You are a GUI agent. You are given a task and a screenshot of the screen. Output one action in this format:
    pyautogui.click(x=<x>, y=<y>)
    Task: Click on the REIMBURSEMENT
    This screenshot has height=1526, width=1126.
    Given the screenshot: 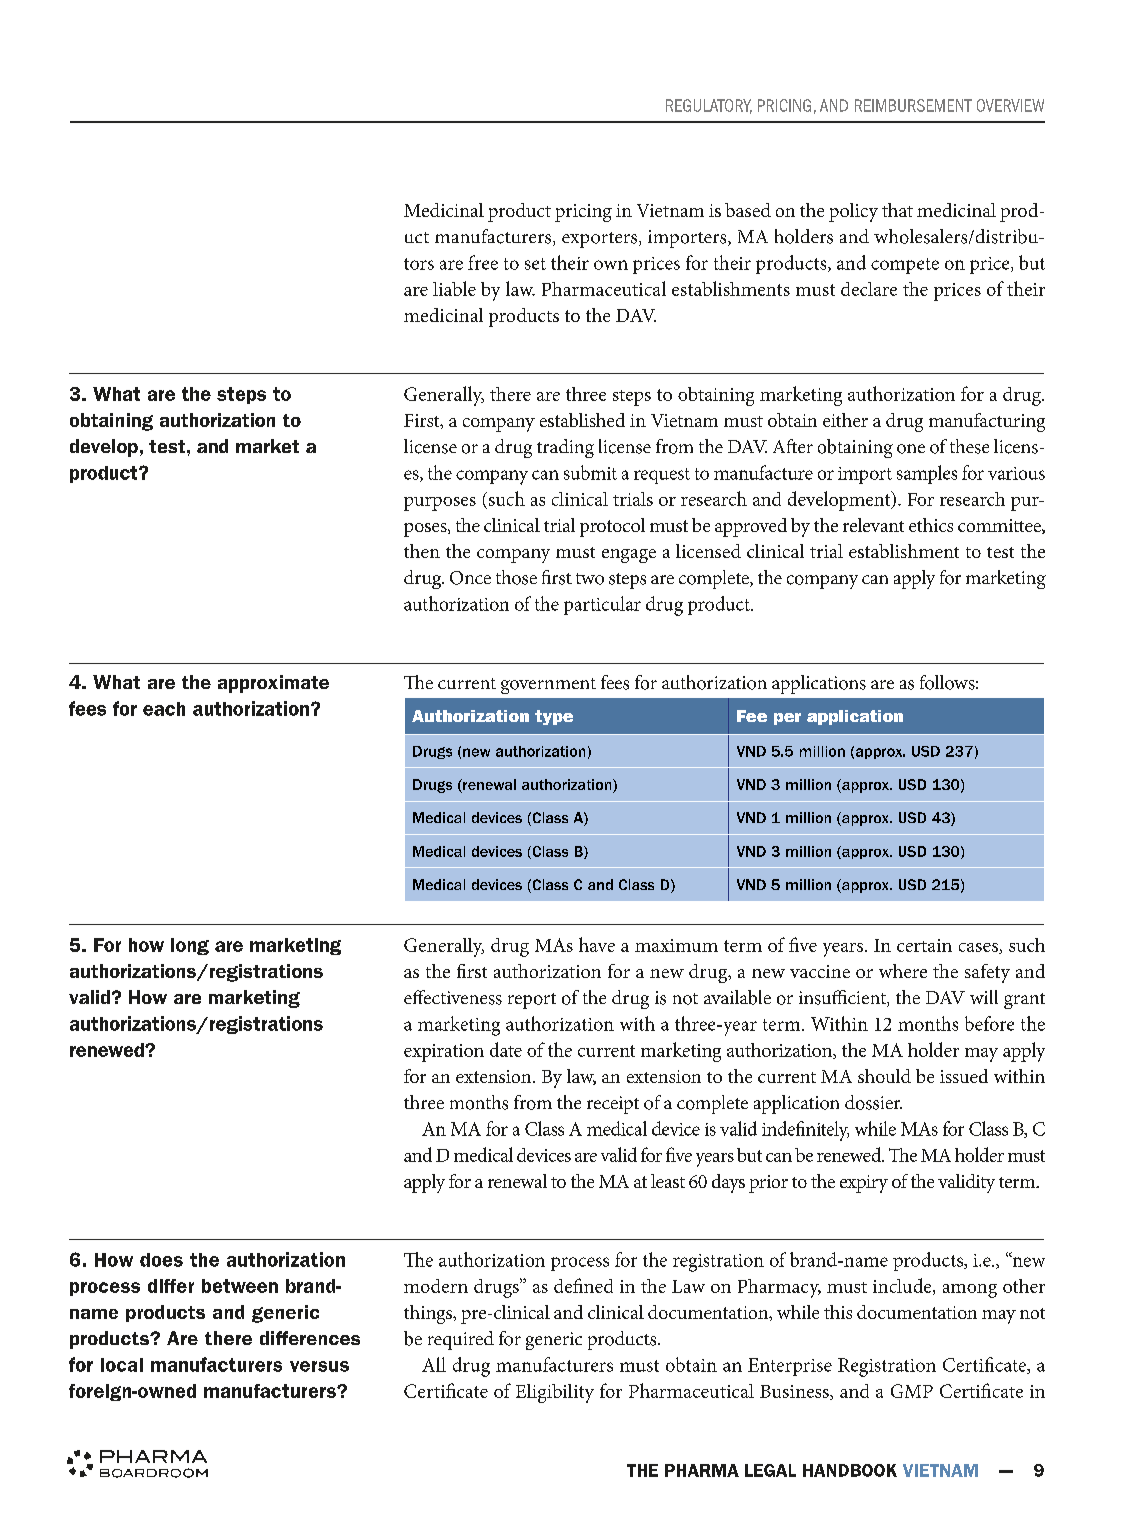 What is the action you would take?
    pyautogui.click(x=913, y=105)
